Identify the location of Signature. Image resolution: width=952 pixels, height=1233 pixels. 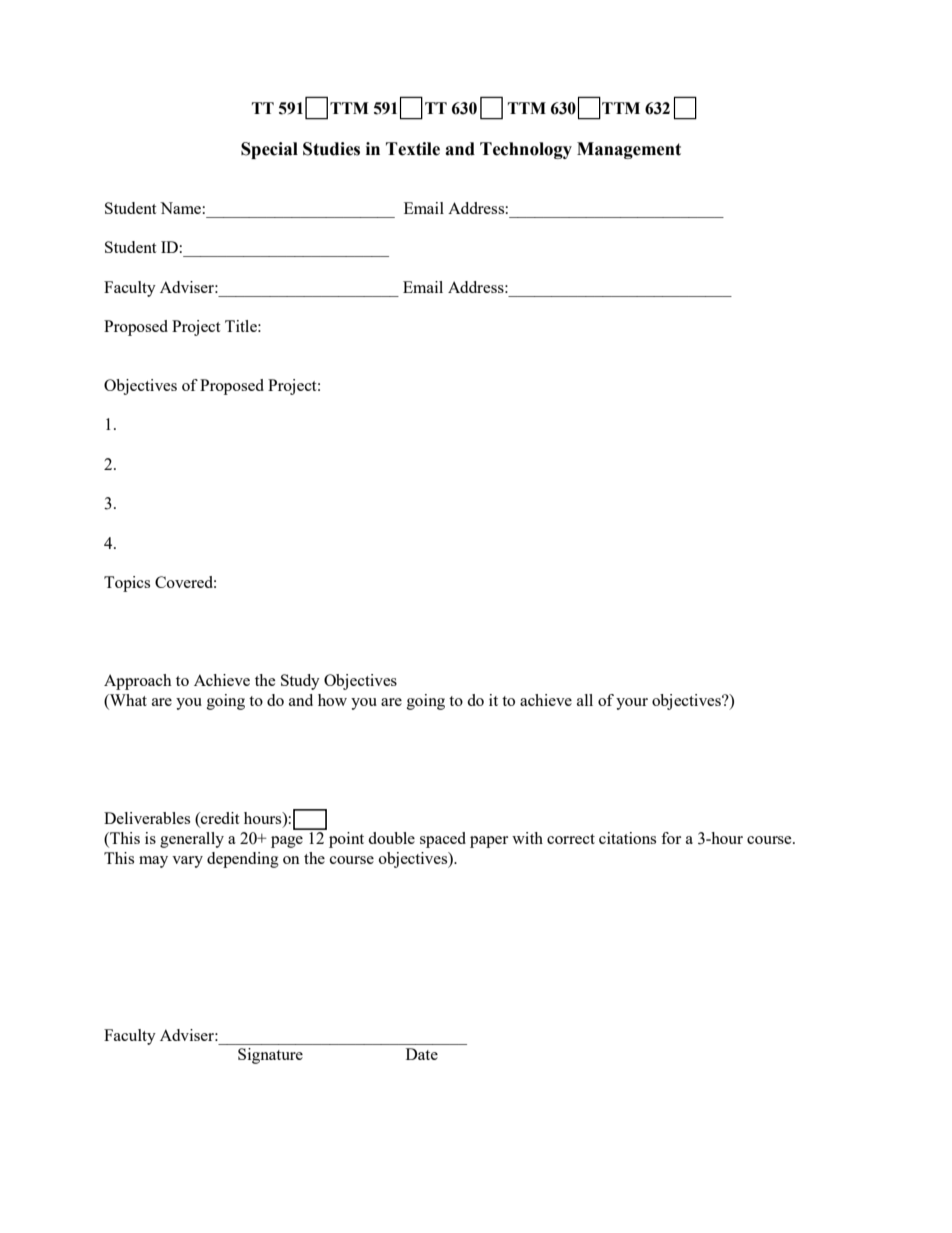
(270, 1056).
